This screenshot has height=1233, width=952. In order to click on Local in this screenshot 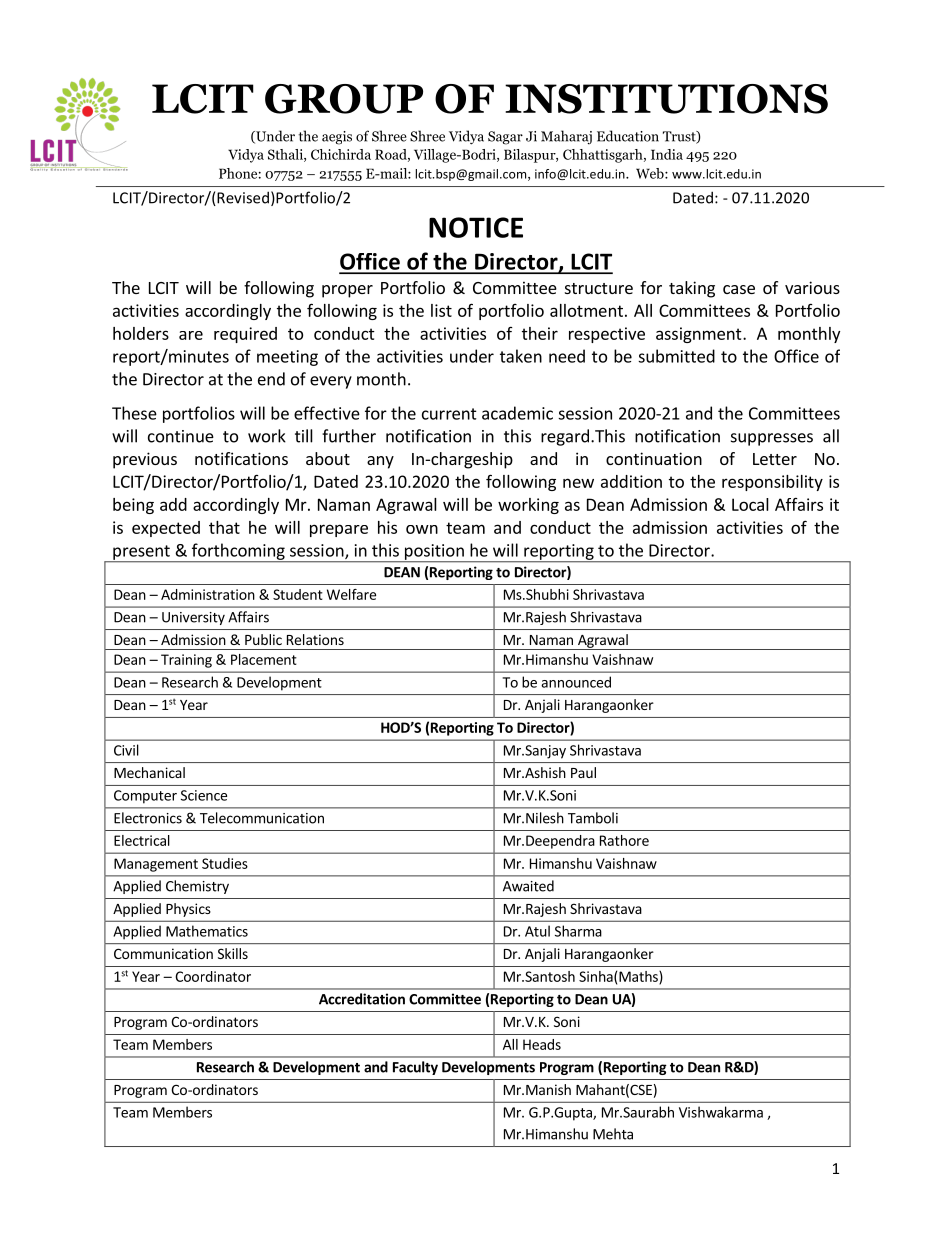, I will do `click(750, 504)`.
